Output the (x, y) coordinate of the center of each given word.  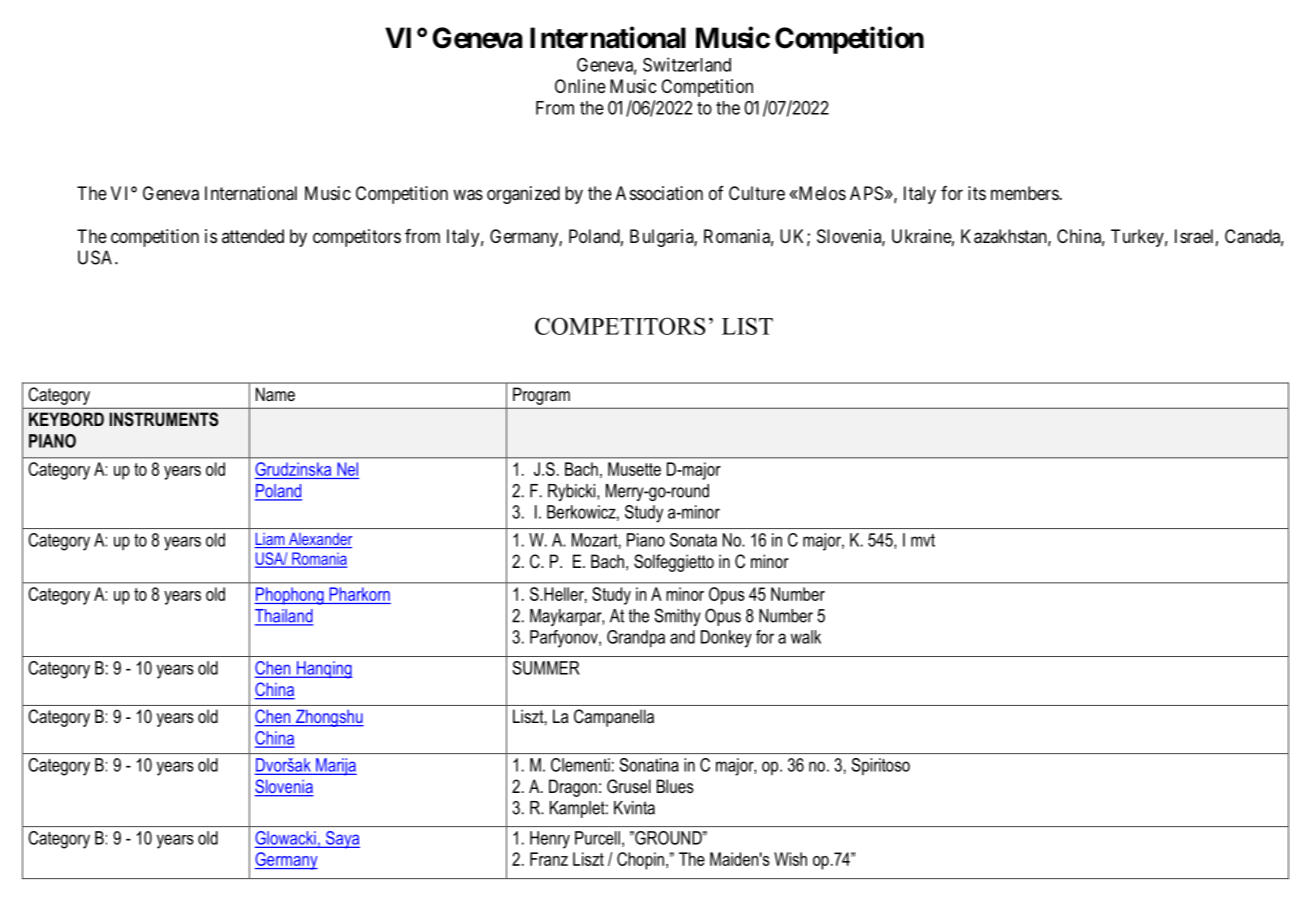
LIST (747, 326)
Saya (342, 840)
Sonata (693, 540)
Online (580, 86)
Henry (550, 840)
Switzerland (687, 64)
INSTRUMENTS (163, 419)
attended (253, 236)
